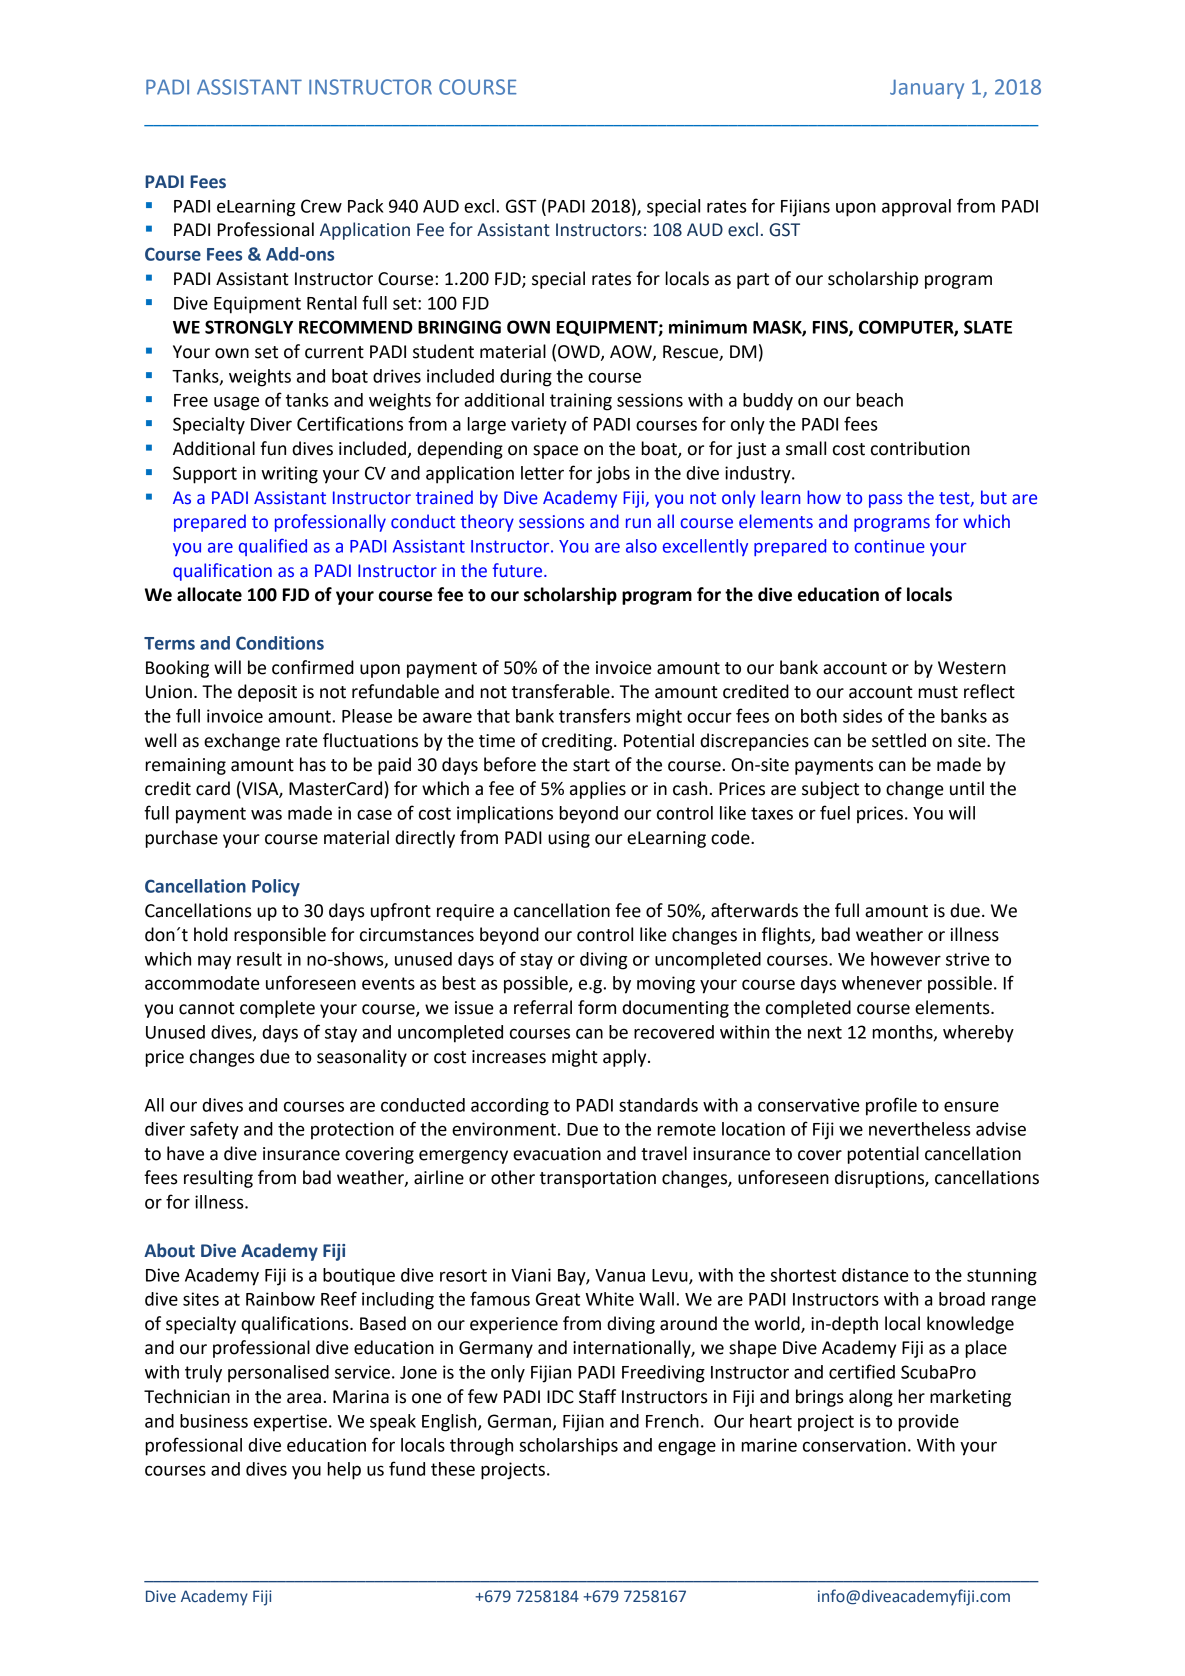  What do you see at coordinates (597, 1396) in the screenshot?
I see `Staff` at bounding box center [597, 1396].
